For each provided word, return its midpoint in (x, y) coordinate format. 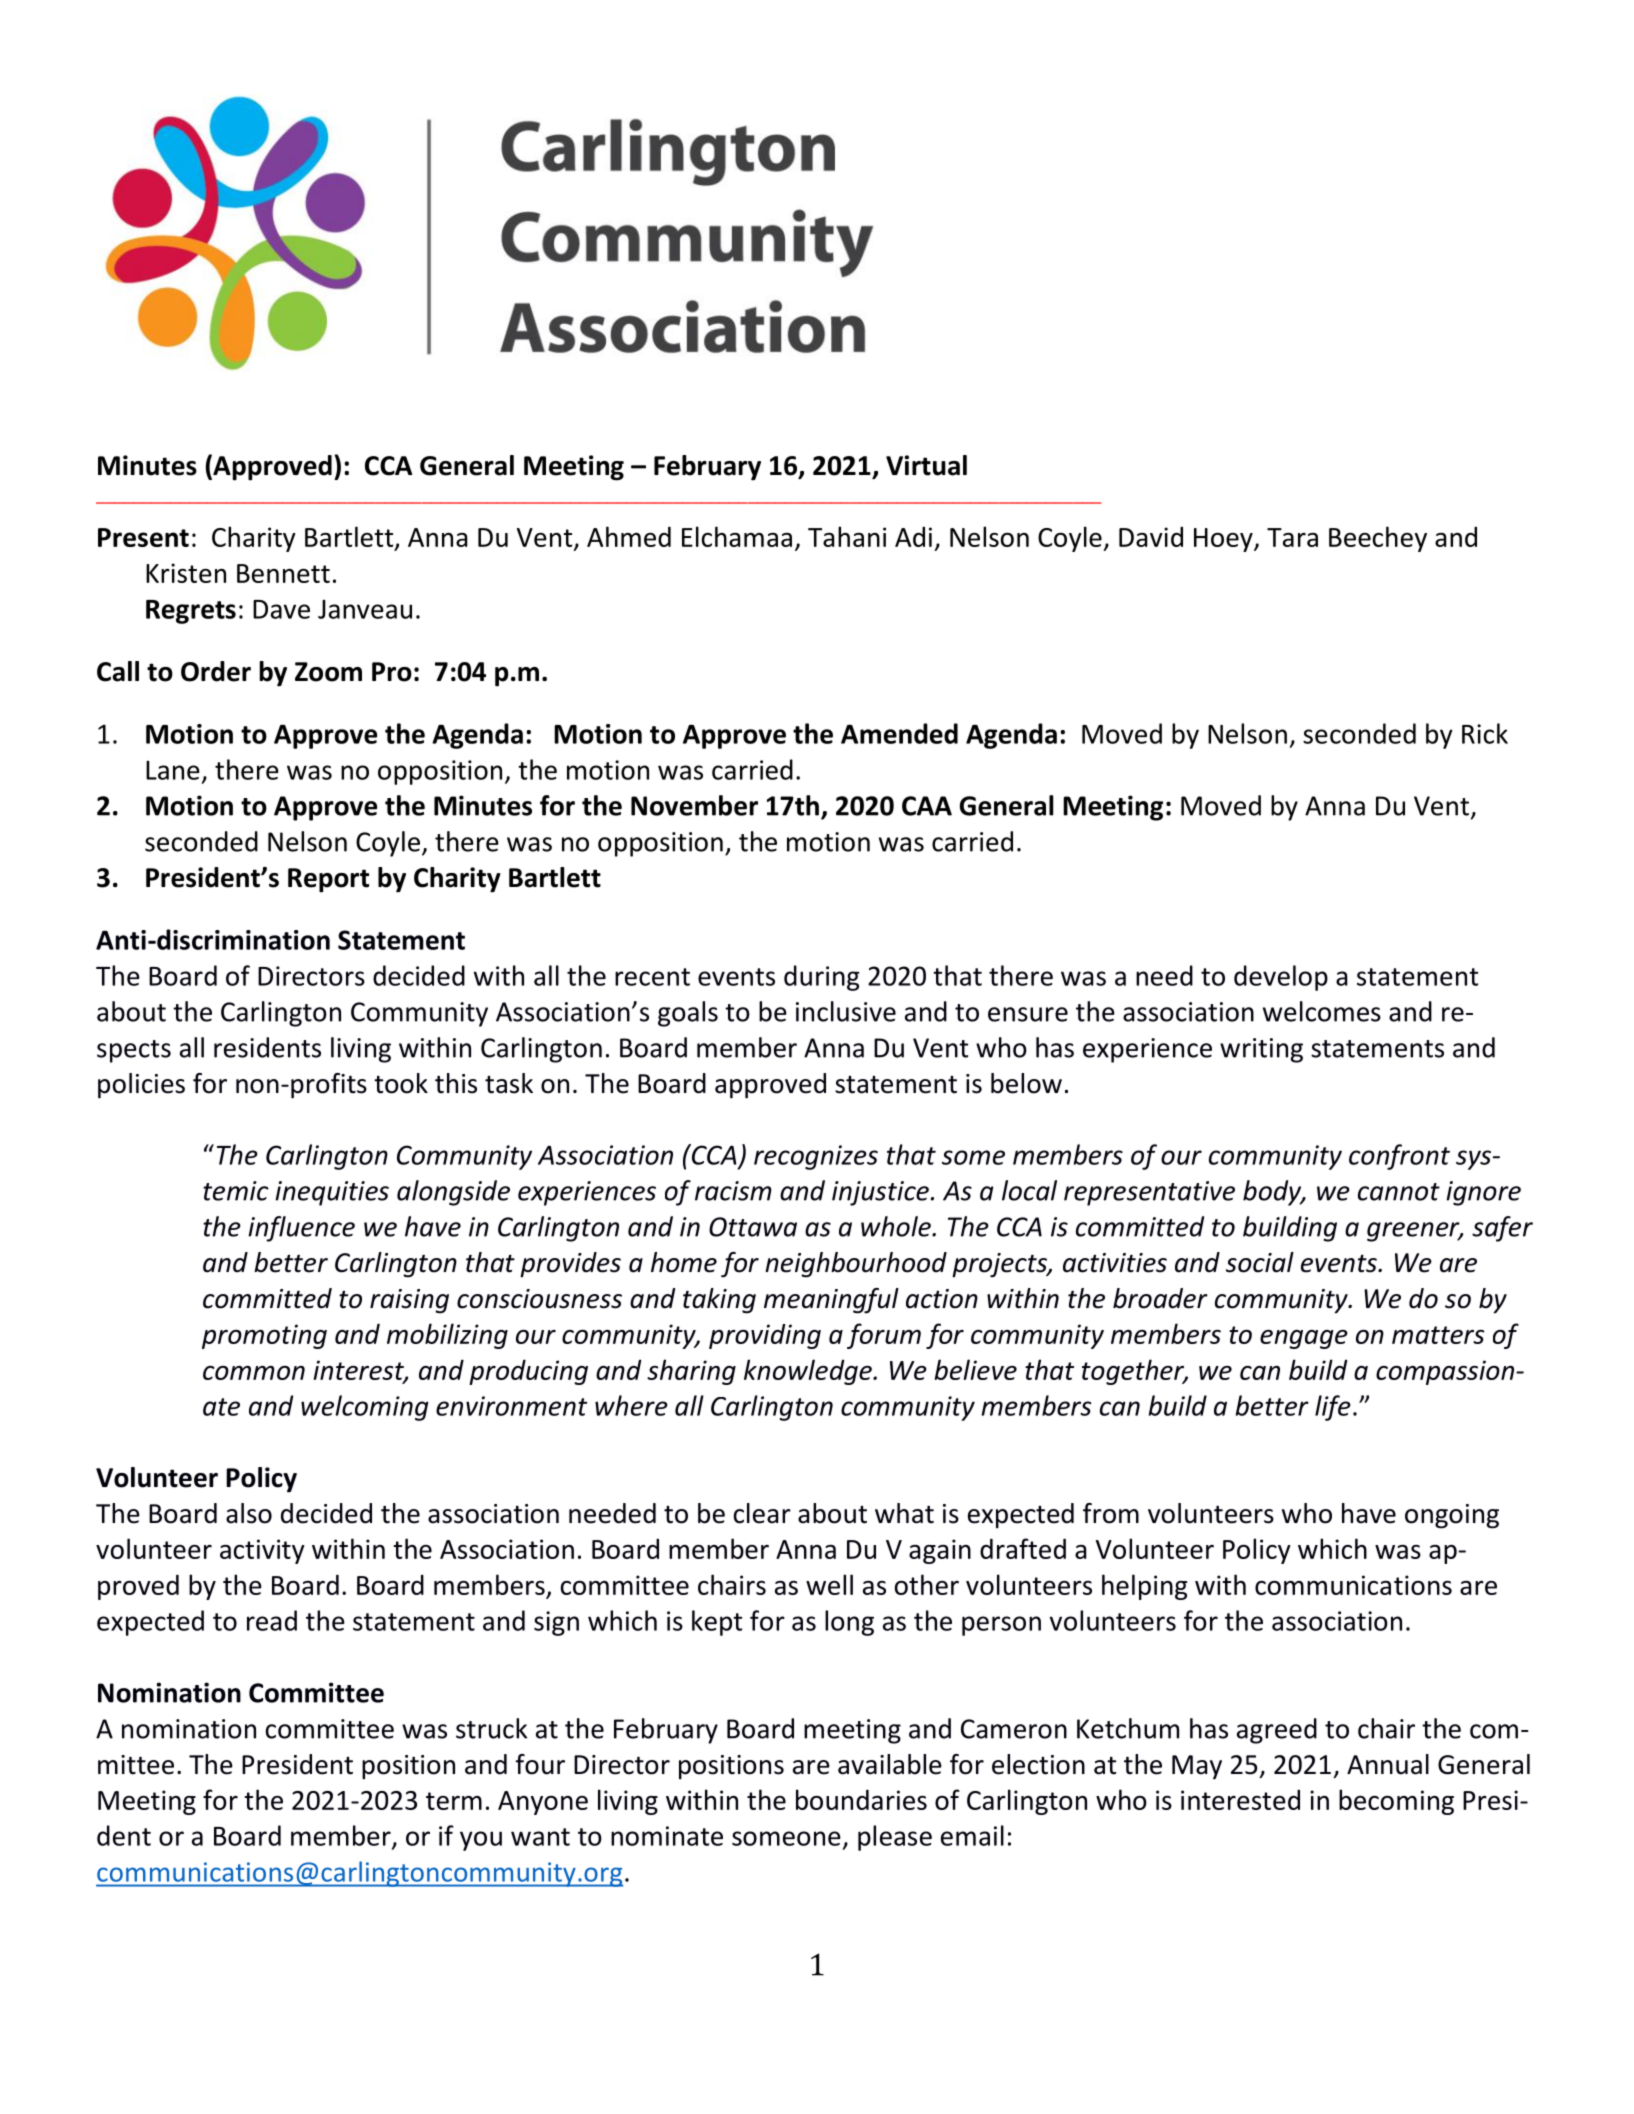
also (249, 1513)
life (1333, 1408)
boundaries (861, 1799)
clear (762, 1513)
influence (301, 1229)
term (454, 1801)
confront (1399, 1157)
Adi (913, 536)
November (694, 805)
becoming (1396, 1802)
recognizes (816, 1157)
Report (328, 880)
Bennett (283, 573)
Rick (1485, 733)
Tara (1292, 537)
